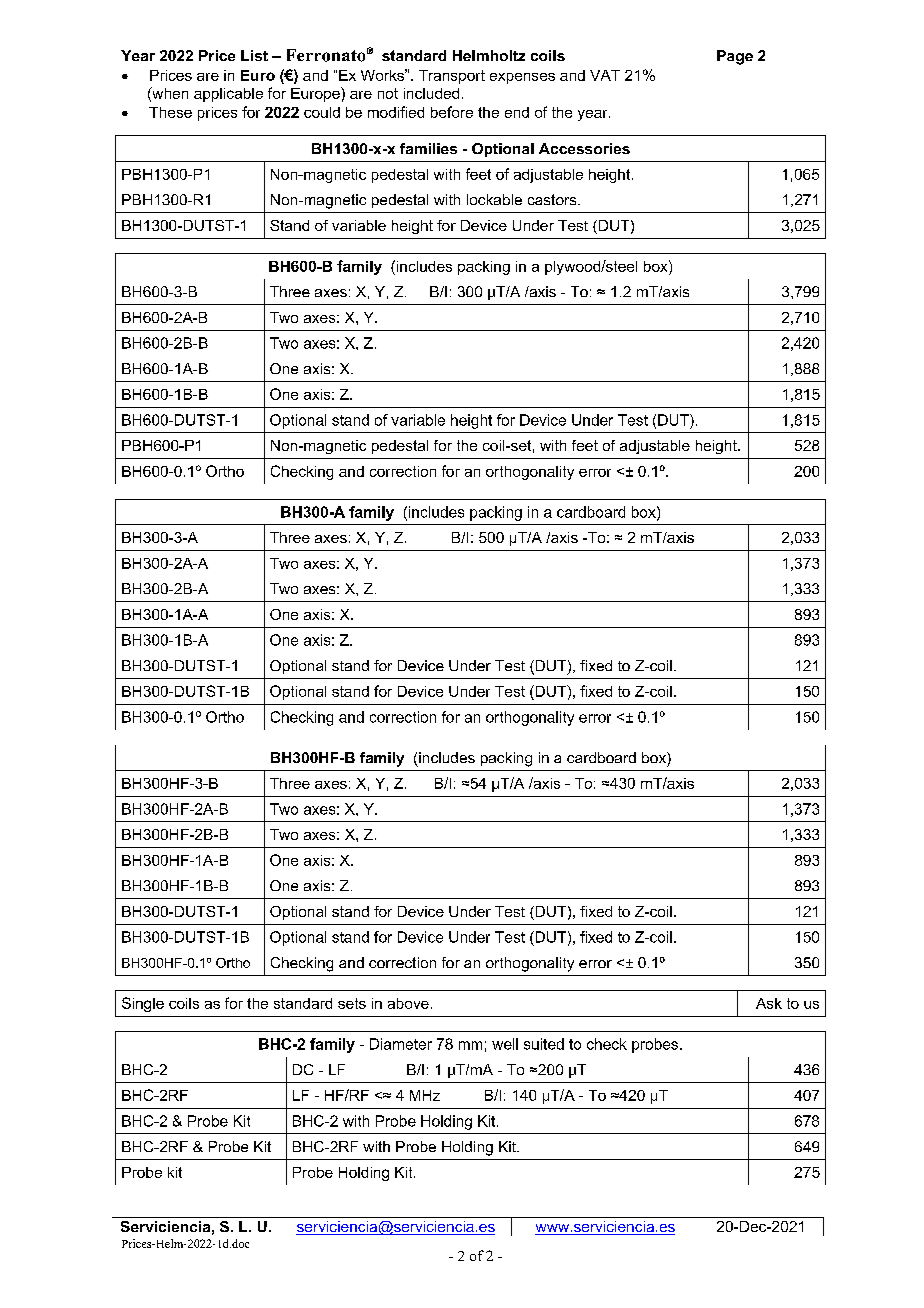 Image resolution: width=924 pixels, height=1308 pixels. Describe the element at coordinates (553, 199) in the screenshot. I see `castors` at that location.
